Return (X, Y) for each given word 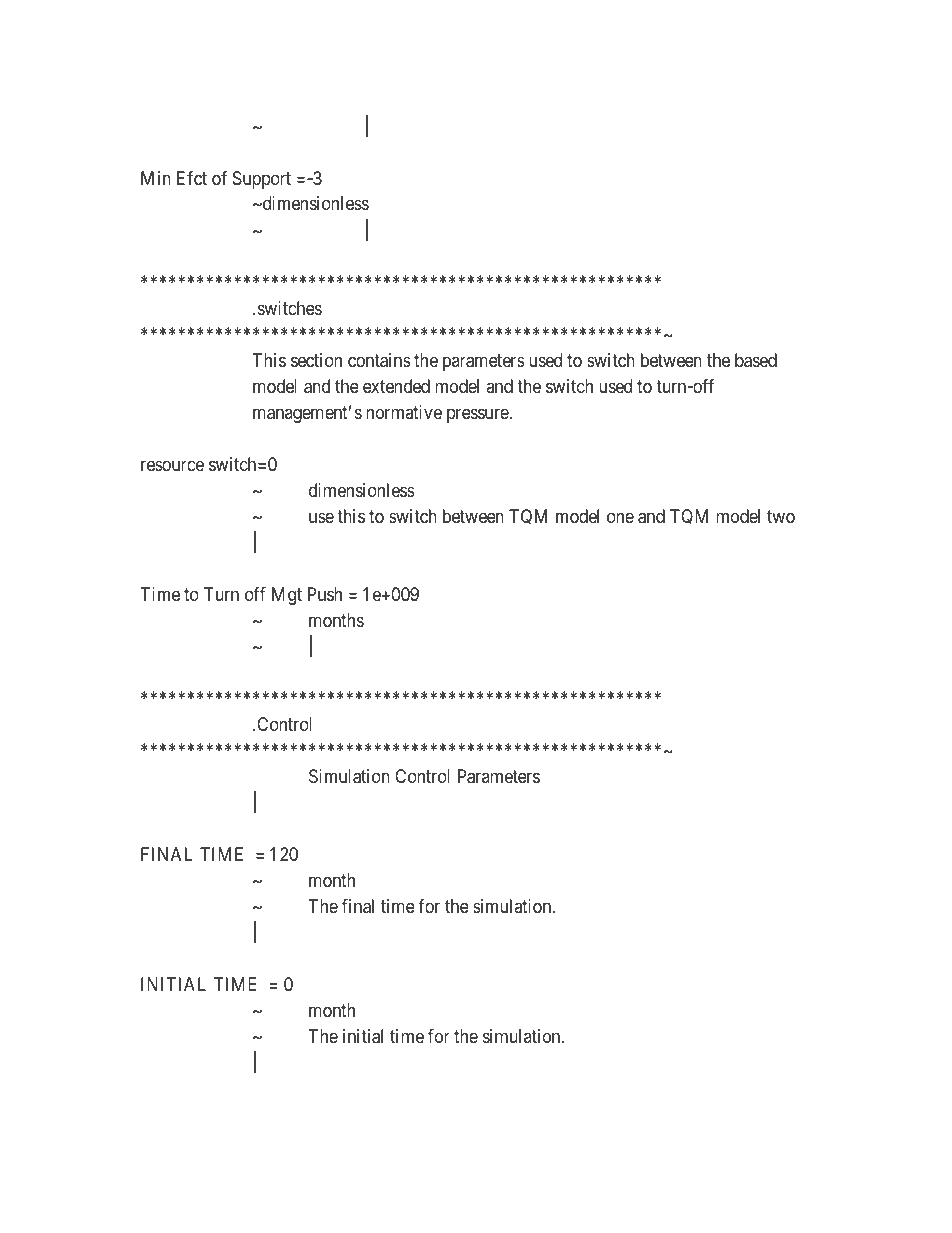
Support (262, 180)
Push (325, 594)
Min (156, 178)
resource (172, 465)
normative (404, 412)
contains (379, 360)
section (316, 360)
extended (396, 386)
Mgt (287, 596)
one (620, 517)
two (781, 516)
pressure (478, 415)
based (756, 360)
